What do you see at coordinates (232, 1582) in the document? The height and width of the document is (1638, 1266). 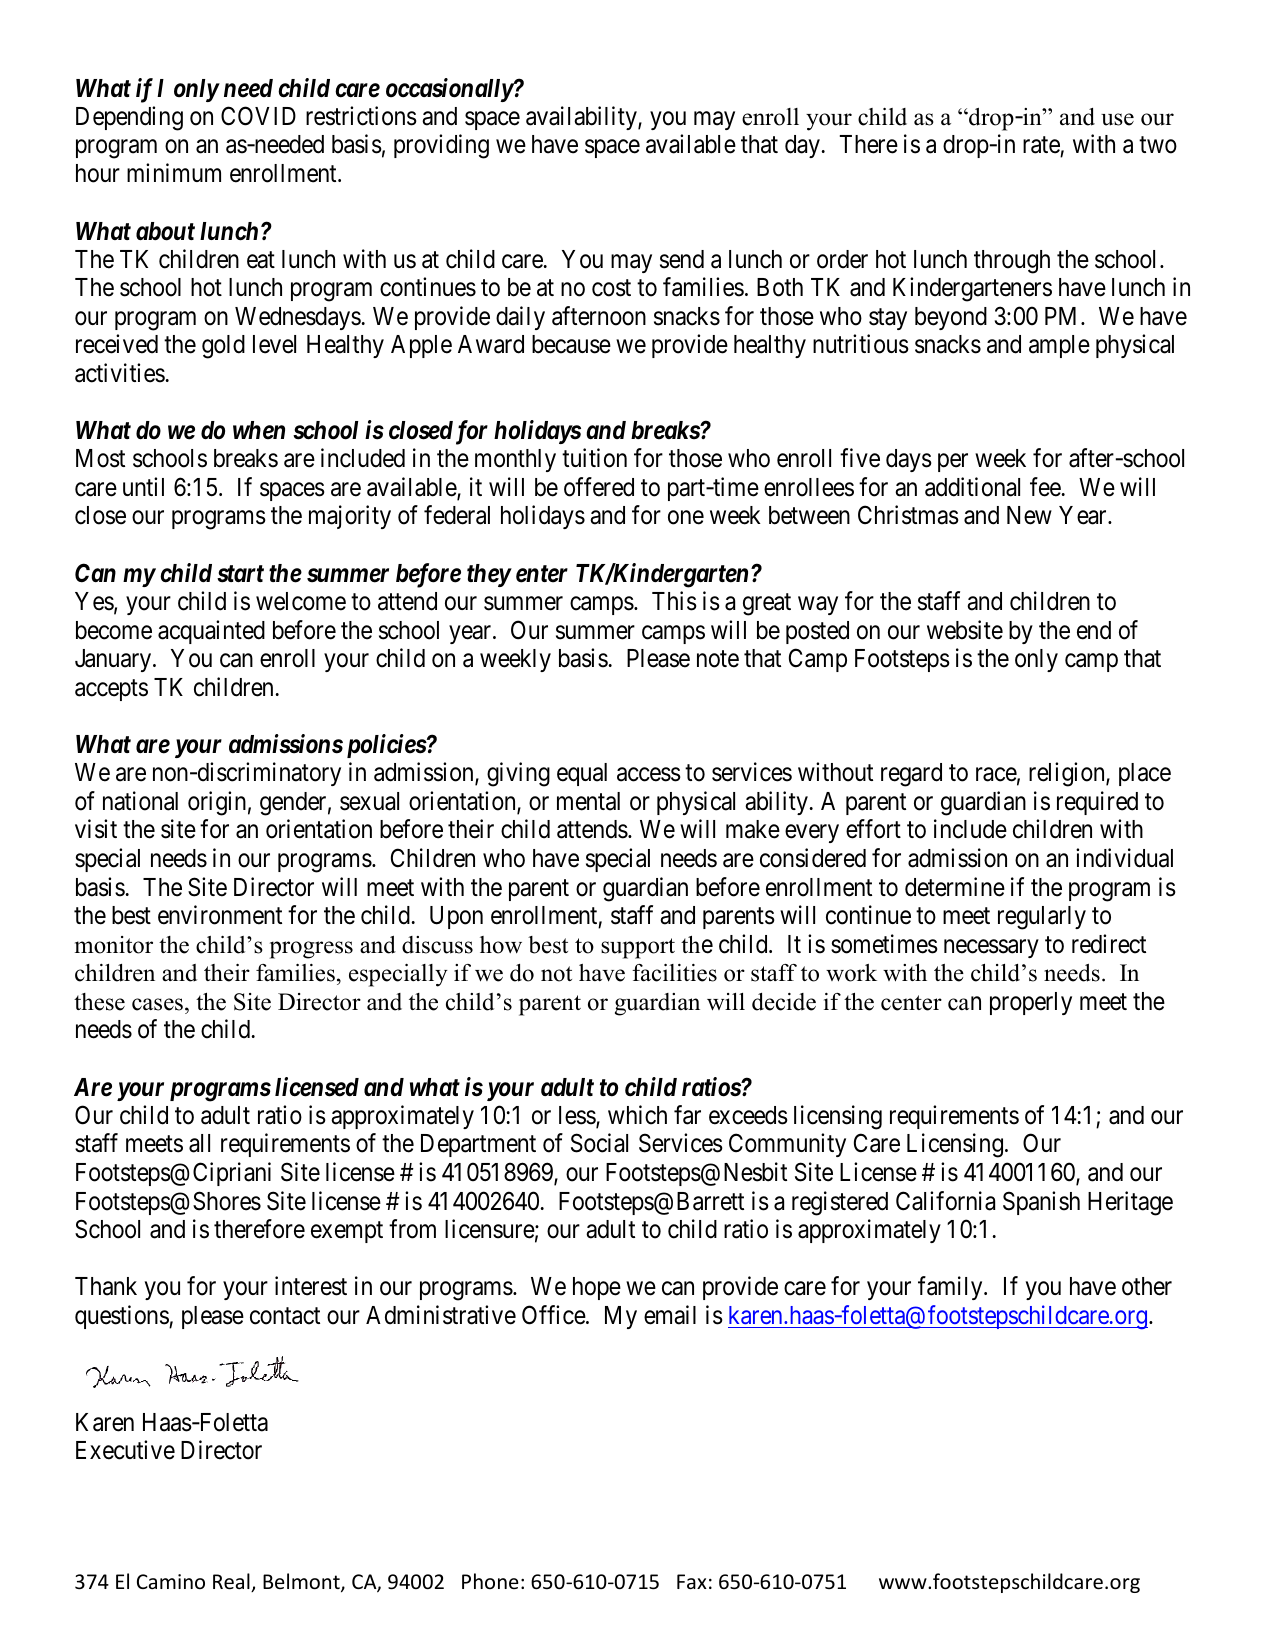 I see `Real` at bounding box center [232, 1582].
